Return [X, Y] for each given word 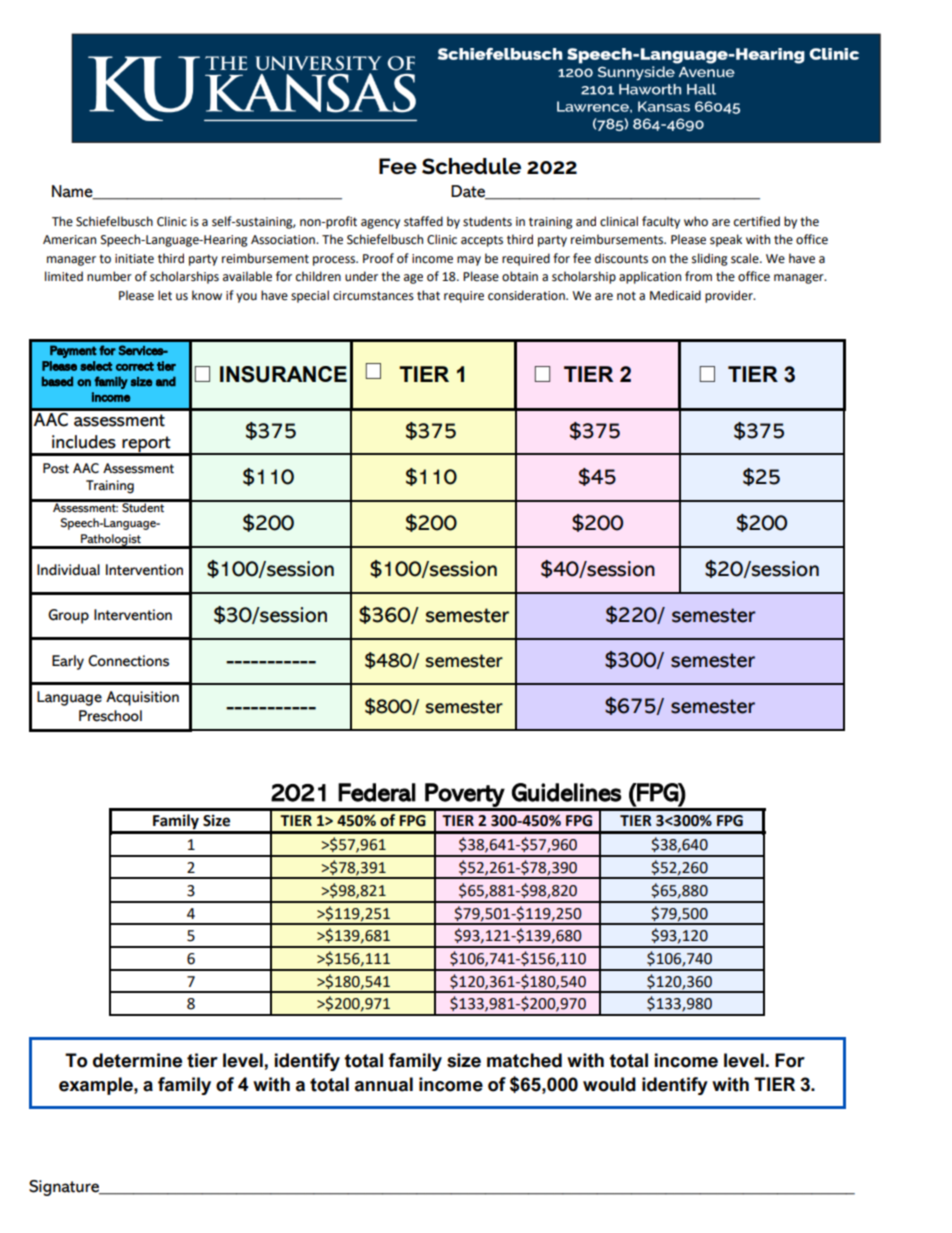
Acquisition [142, 698]
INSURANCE [283, 374]
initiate [134, 259]
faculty [661, 222]
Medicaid [675, 295]
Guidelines [567, 792]
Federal [377, 792]
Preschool [110, 716]
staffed [423, 221]
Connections [128, 661]
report [147, 445]
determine [137, 1060]
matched [524, 1060]
